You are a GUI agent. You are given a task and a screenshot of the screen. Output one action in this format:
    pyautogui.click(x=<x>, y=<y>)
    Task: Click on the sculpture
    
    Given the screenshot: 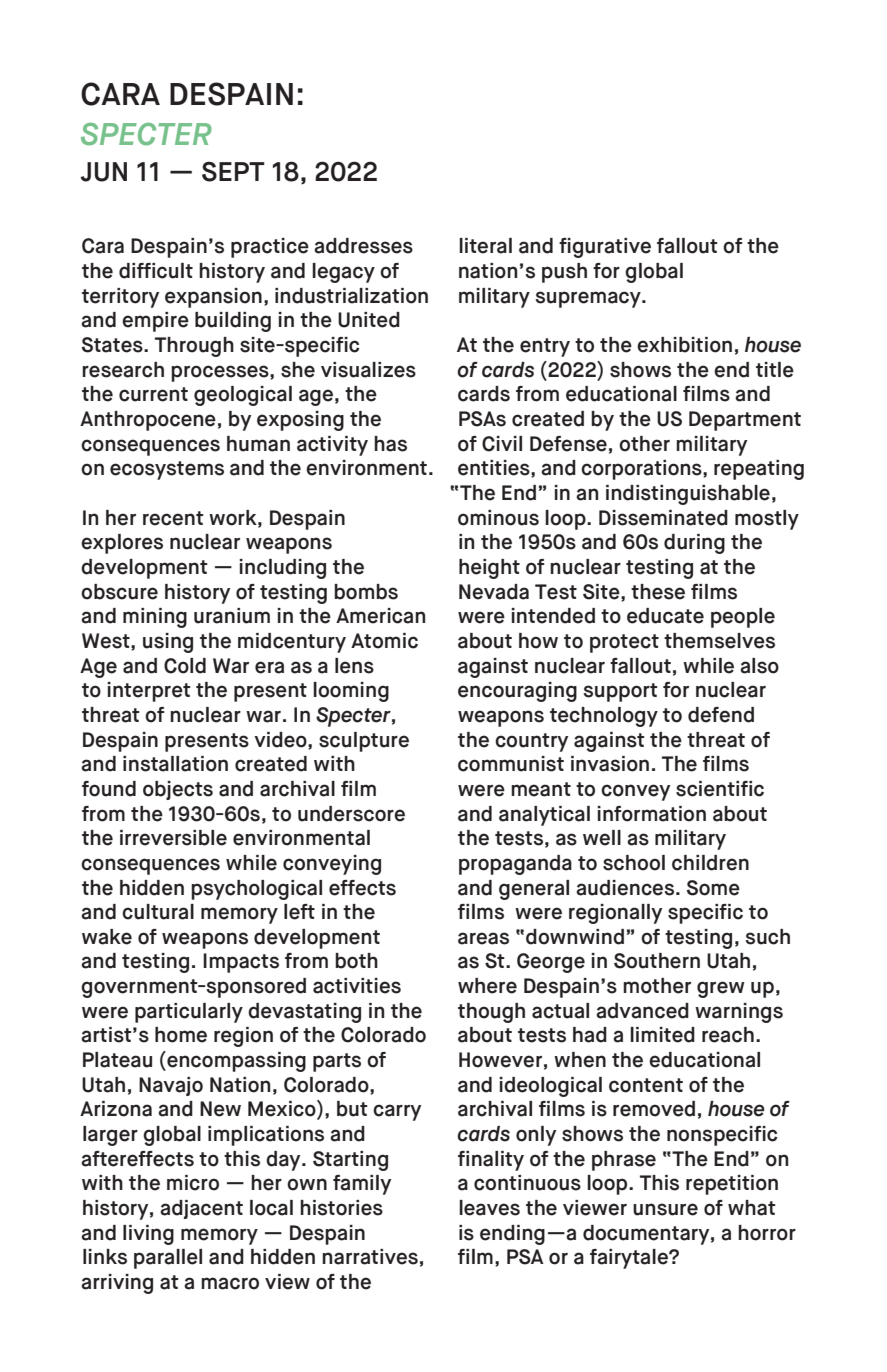 What is the action you would take?
    pyautogui.click(x=364, y=742)
